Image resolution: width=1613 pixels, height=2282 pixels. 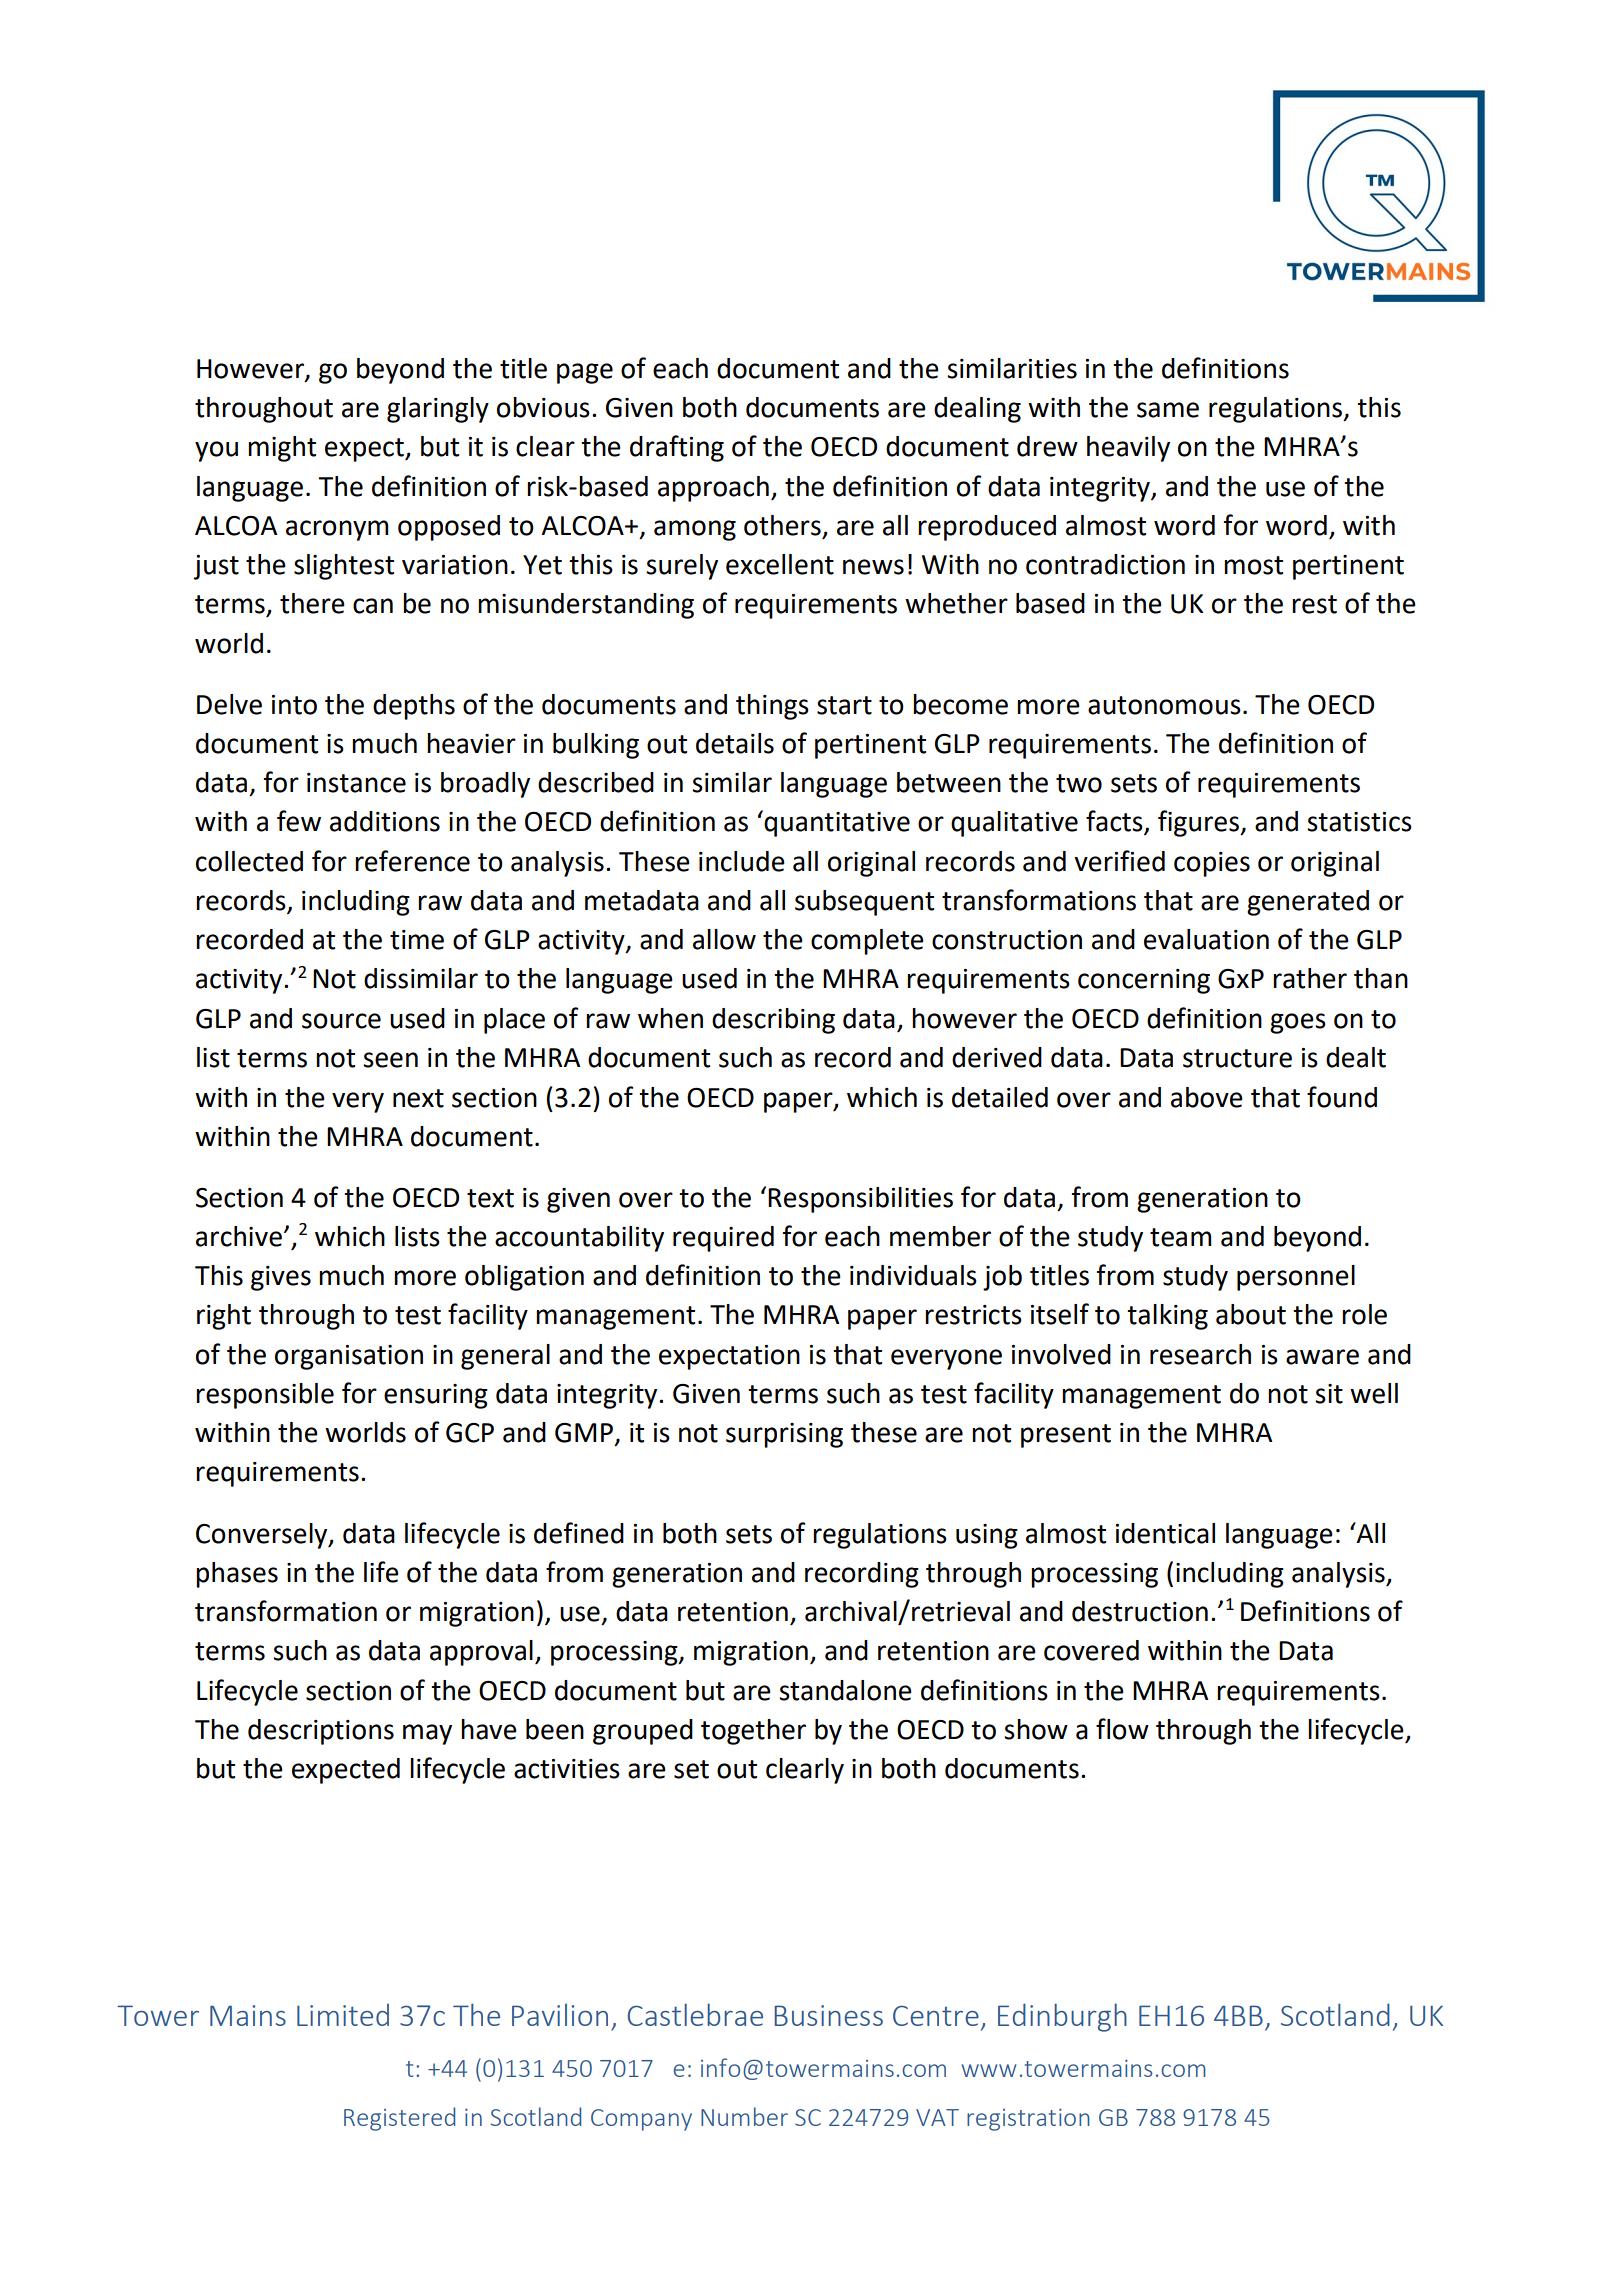 I want to click on same, so click(x=1168, y=410).
